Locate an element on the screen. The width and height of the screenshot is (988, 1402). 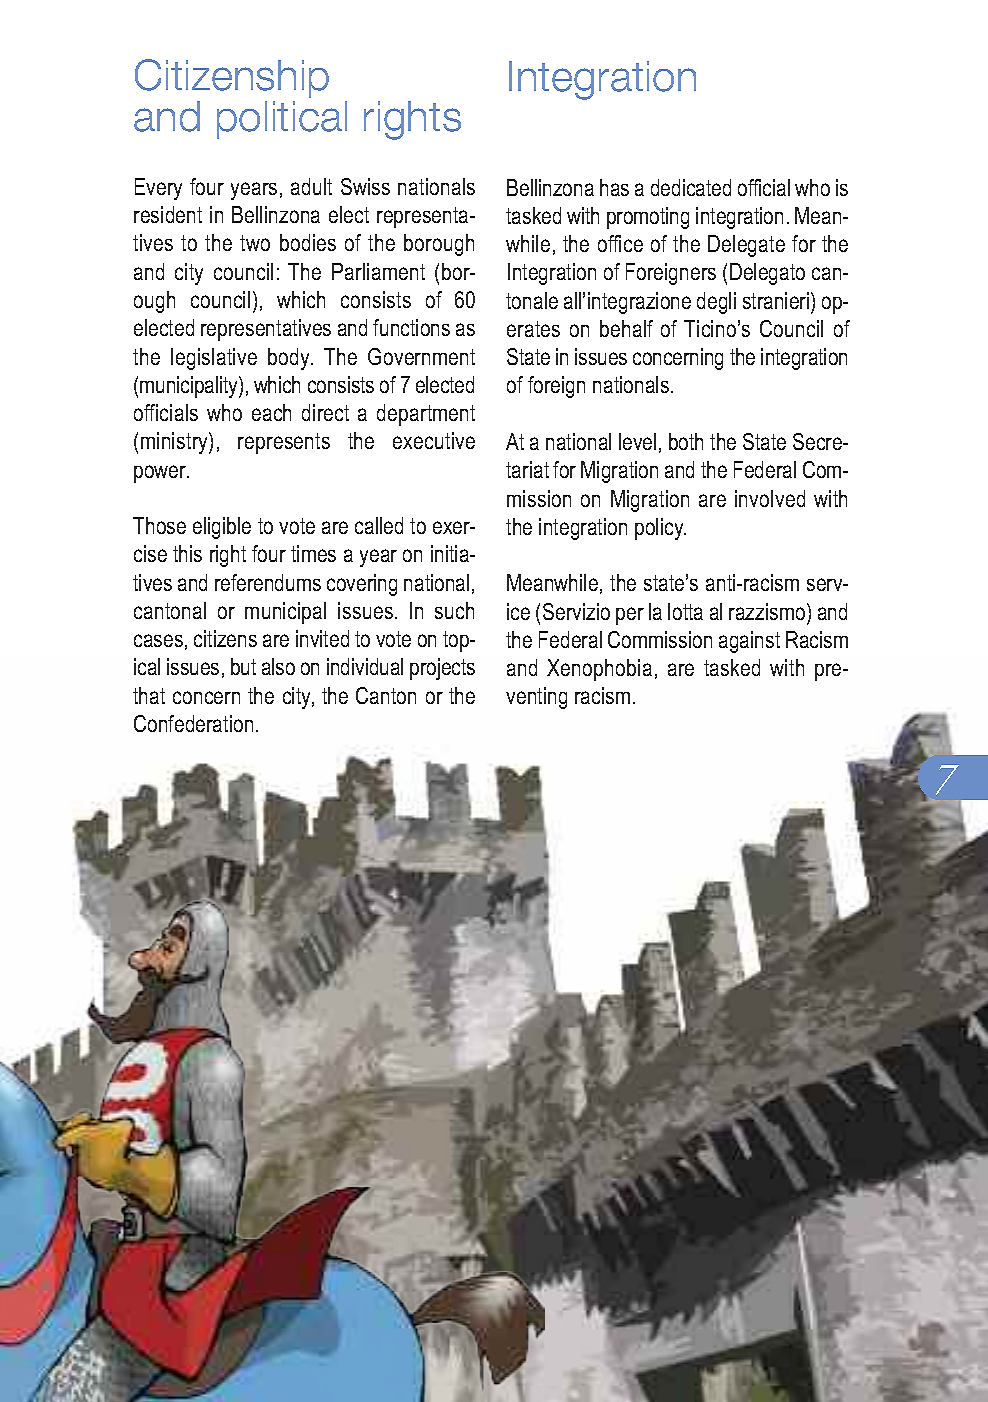
dedicated is located at coordinates (691, 187).
